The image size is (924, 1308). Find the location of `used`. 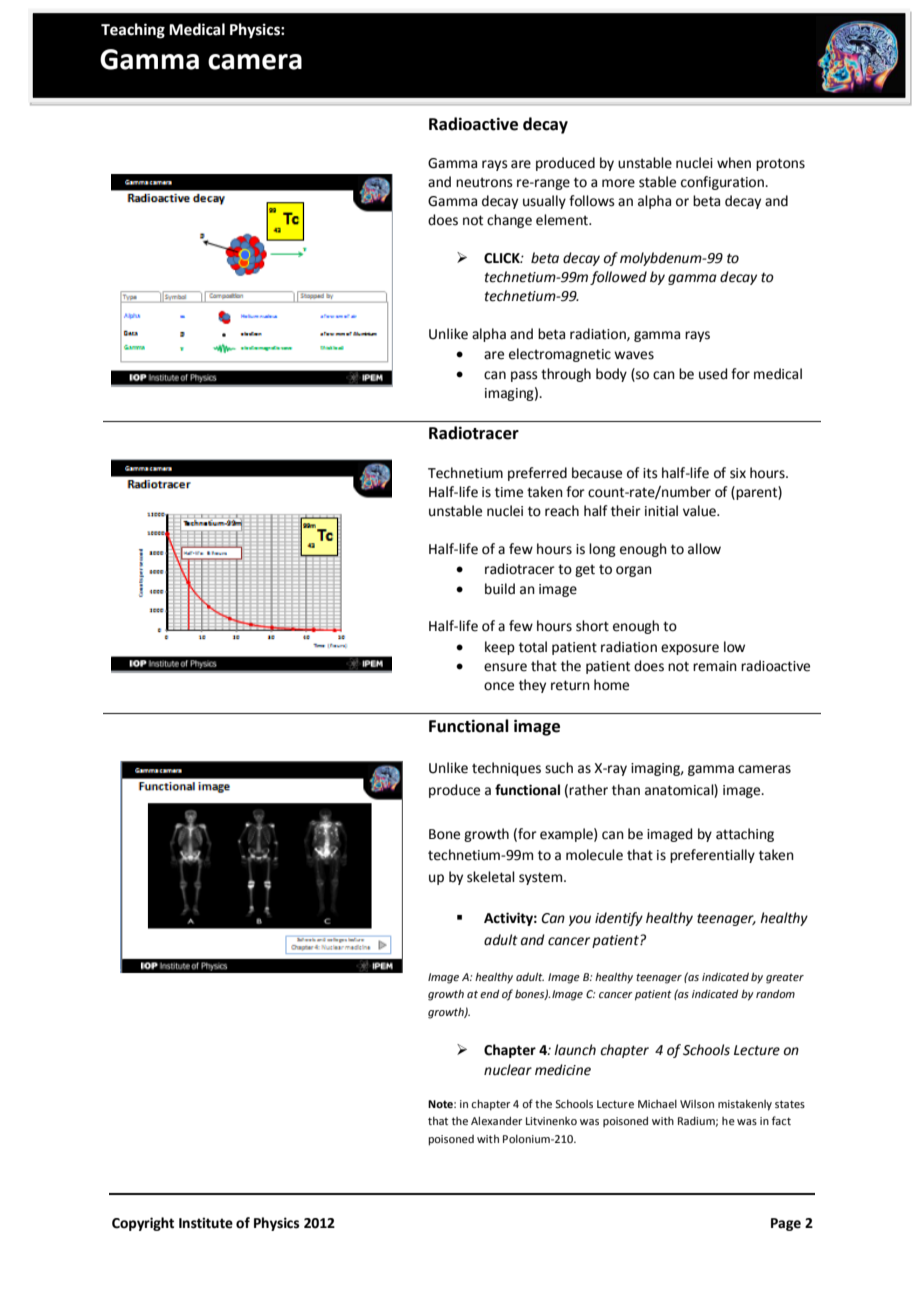

used is located at coordinates (713, 374).
